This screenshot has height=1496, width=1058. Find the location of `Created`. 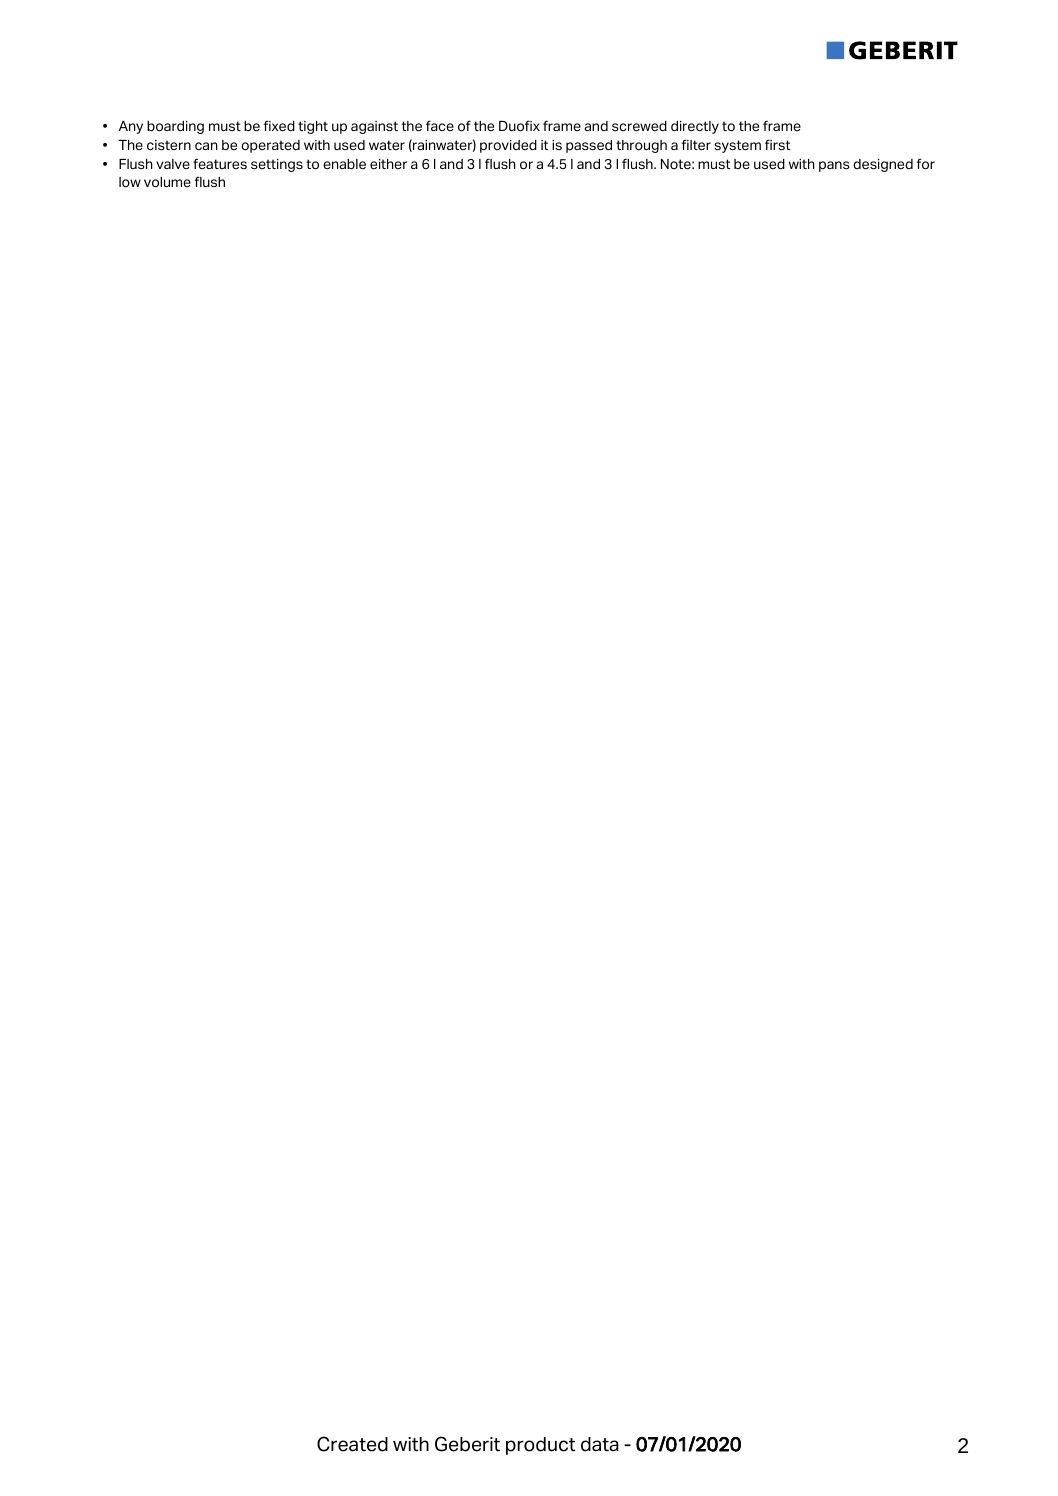

Created is located at coordinates (352, 1444).
